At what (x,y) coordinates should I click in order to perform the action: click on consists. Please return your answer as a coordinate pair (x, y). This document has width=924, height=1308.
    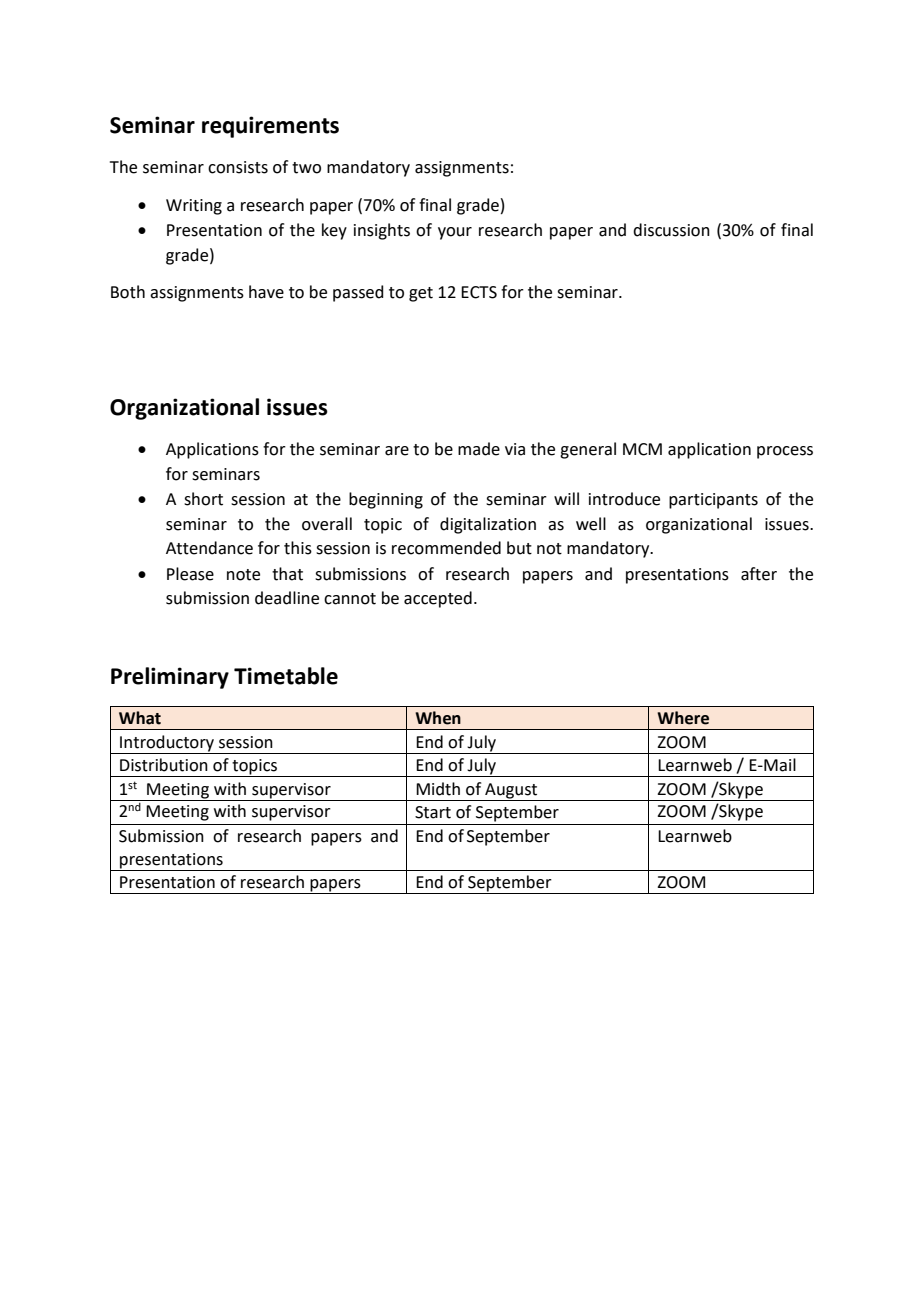
    Looking at the image, I should click on (238, 167).
